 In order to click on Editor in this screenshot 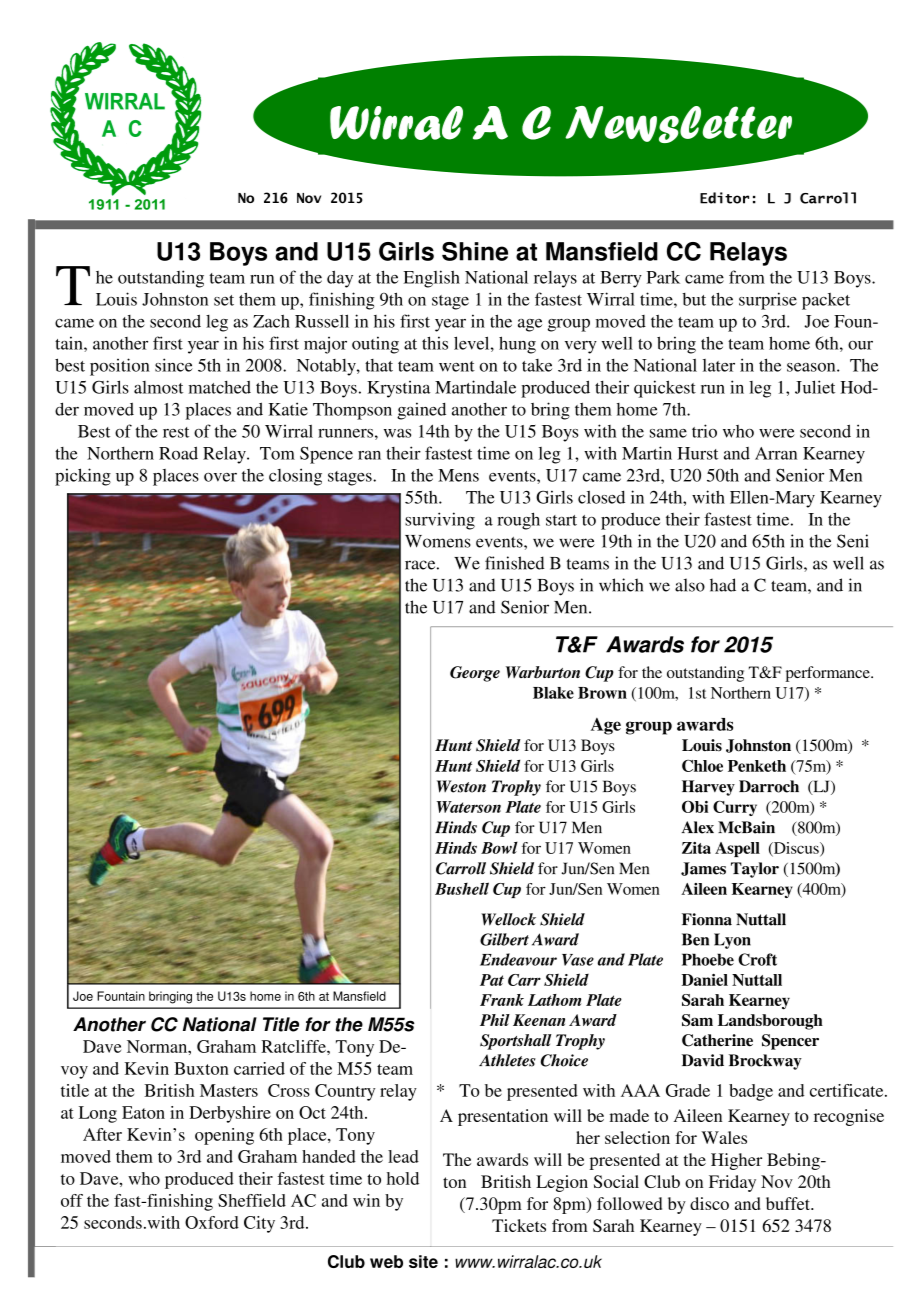, I will do `click(724, 198)`.
